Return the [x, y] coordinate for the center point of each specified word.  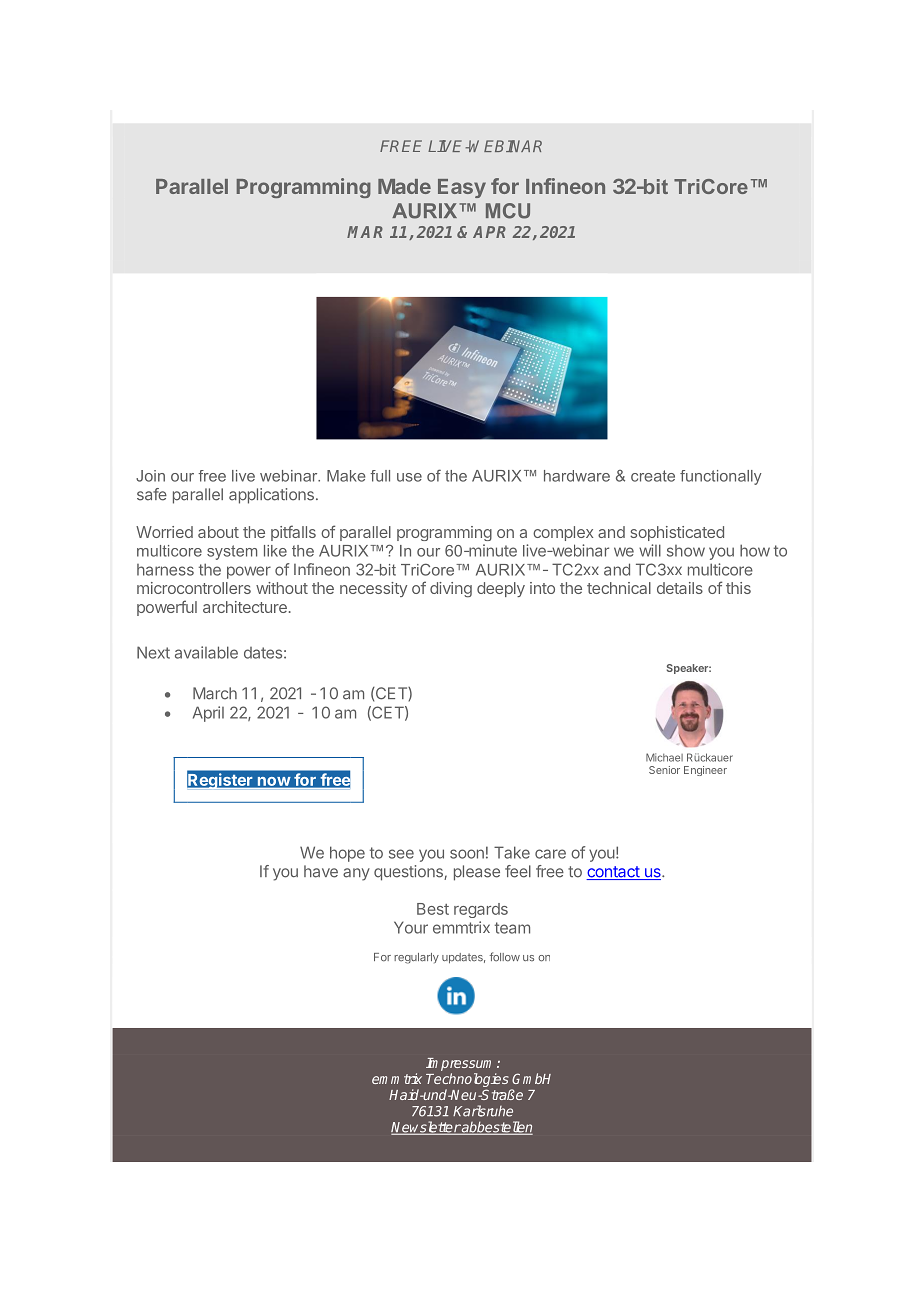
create [653, 476]
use [409, 477]
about [218, 532]
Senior [664, 770]
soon [467, 854]
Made [404, 186]
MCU [508, 211]
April [208, 714]
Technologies [468, 1081]
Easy [462, 188]
